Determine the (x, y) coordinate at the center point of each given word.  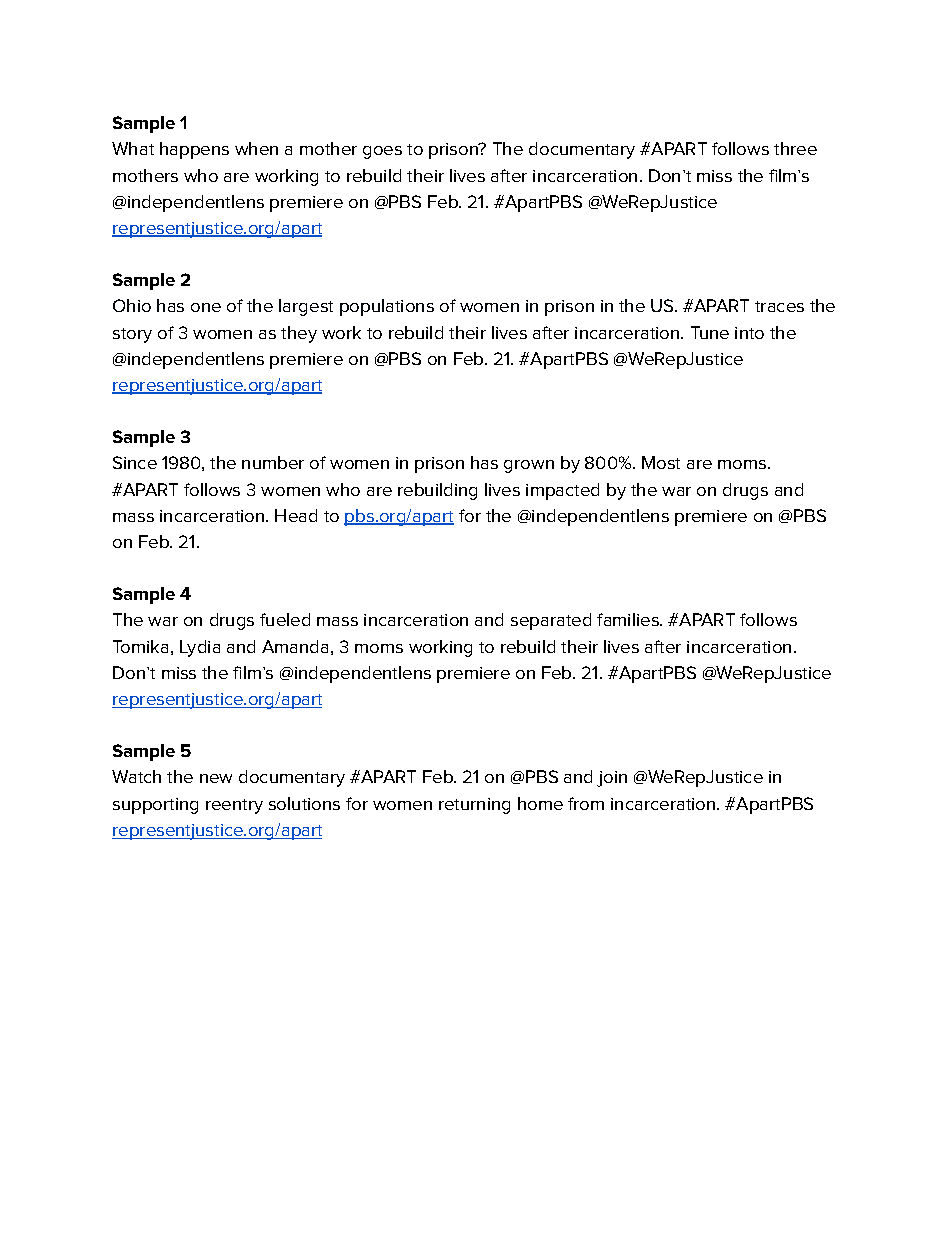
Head (296, 515)
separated (551, 621)
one (206, 307)
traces (779, 306)
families (629, 619)
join (612, 779)
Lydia (200, 648)
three (795, 148)
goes (382, 152)
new (216, 778)
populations (387, 307)
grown (529, 466)
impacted (562, 491)
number (273, 462)
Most (661, 462)
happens (194, 150)
